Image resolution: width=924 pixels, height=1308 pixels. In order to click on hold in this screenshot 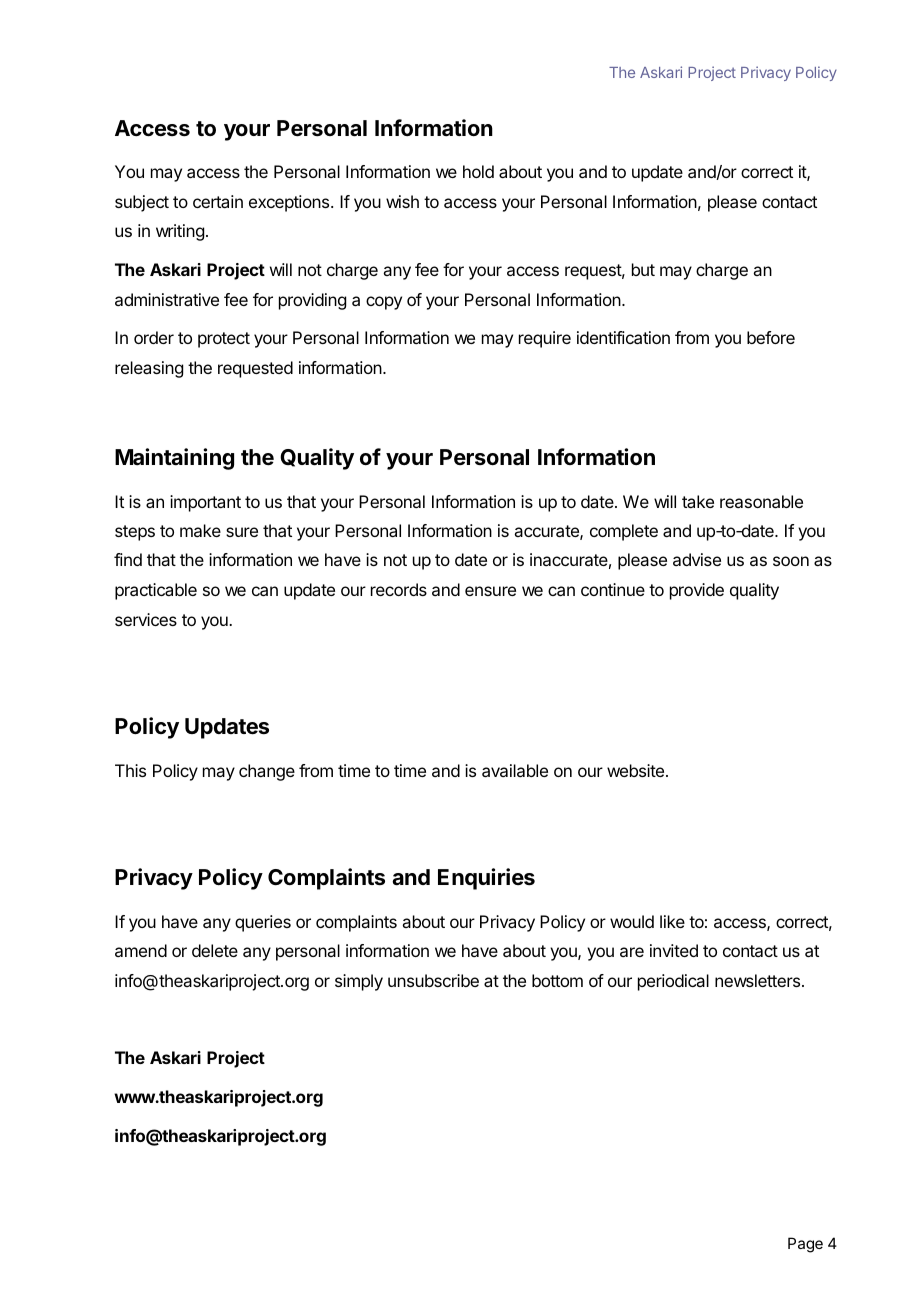, I will do `click(478, 171)`.
